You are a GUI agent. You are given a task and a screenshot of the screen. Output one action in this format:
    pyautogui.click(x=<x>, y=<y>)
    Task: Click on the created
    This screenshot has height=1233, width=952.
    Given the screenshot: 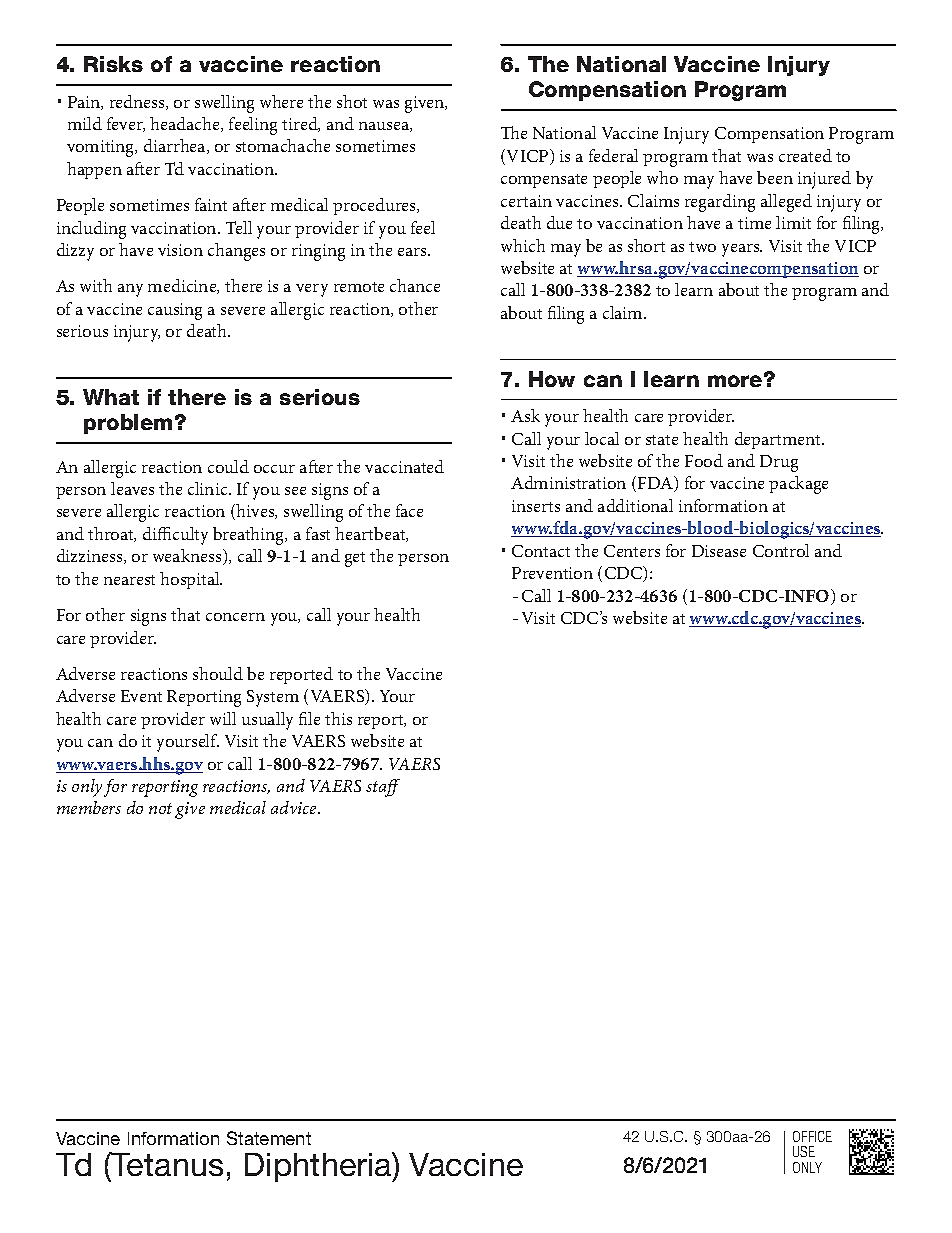 What is the action you would take?
    pyautogui.click(x=805, y=155)
